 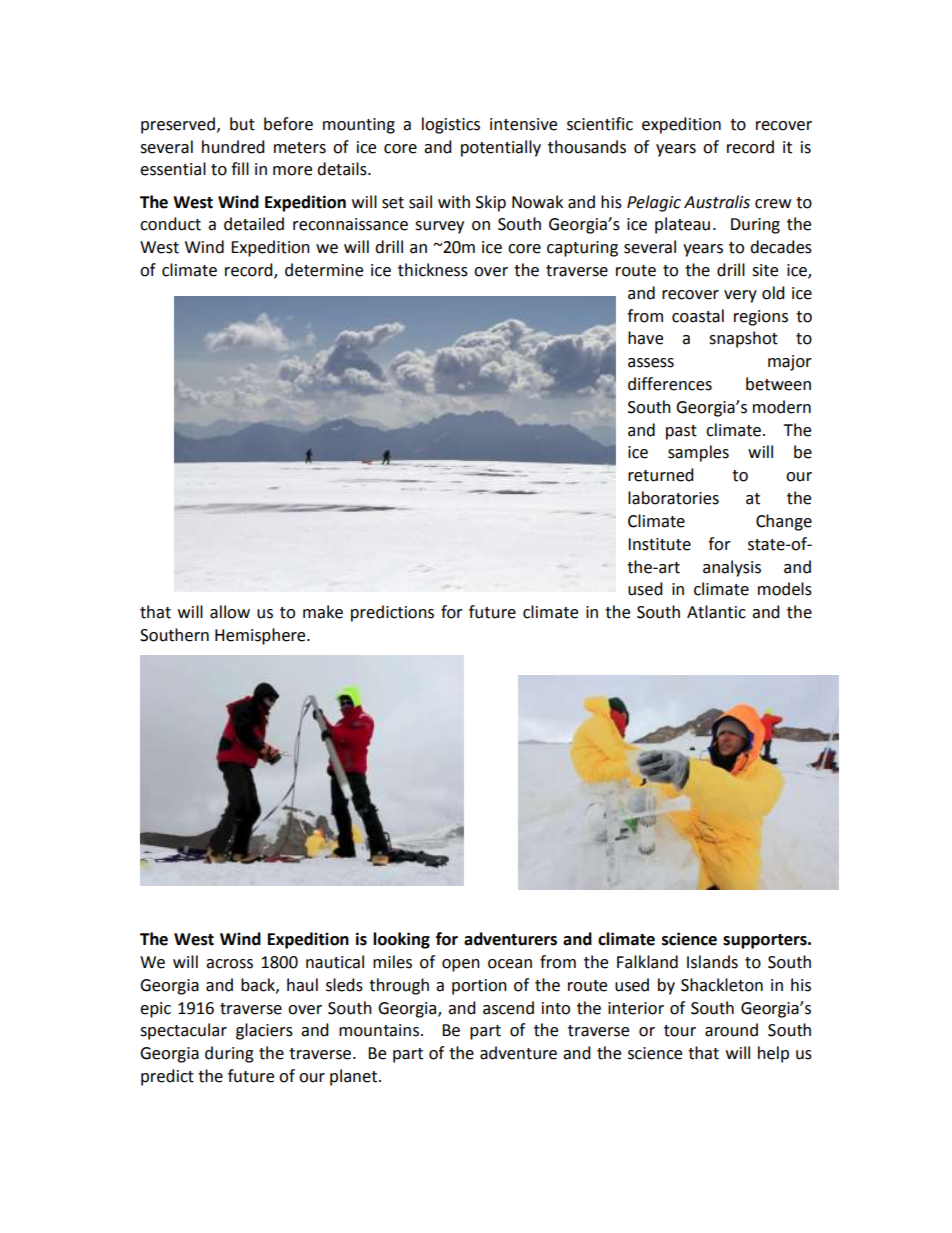 I want to click on hundred, so click(x=233, y=147).
